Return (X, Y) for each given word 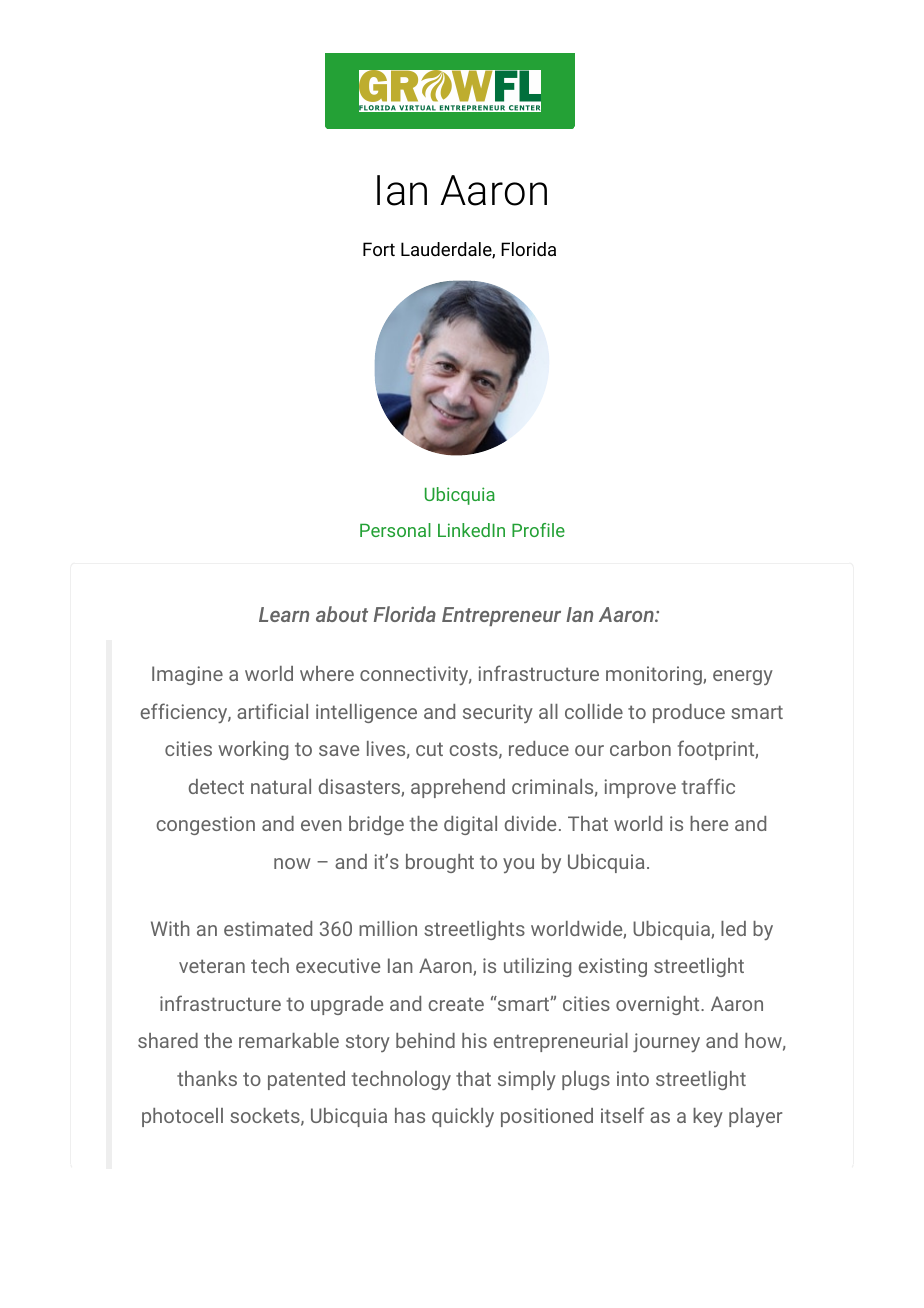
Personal (395, 530)
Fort (379, 249)
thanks (207, 1078)
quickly (463, 1117)
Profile (538, 530)
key (708, 1117)
